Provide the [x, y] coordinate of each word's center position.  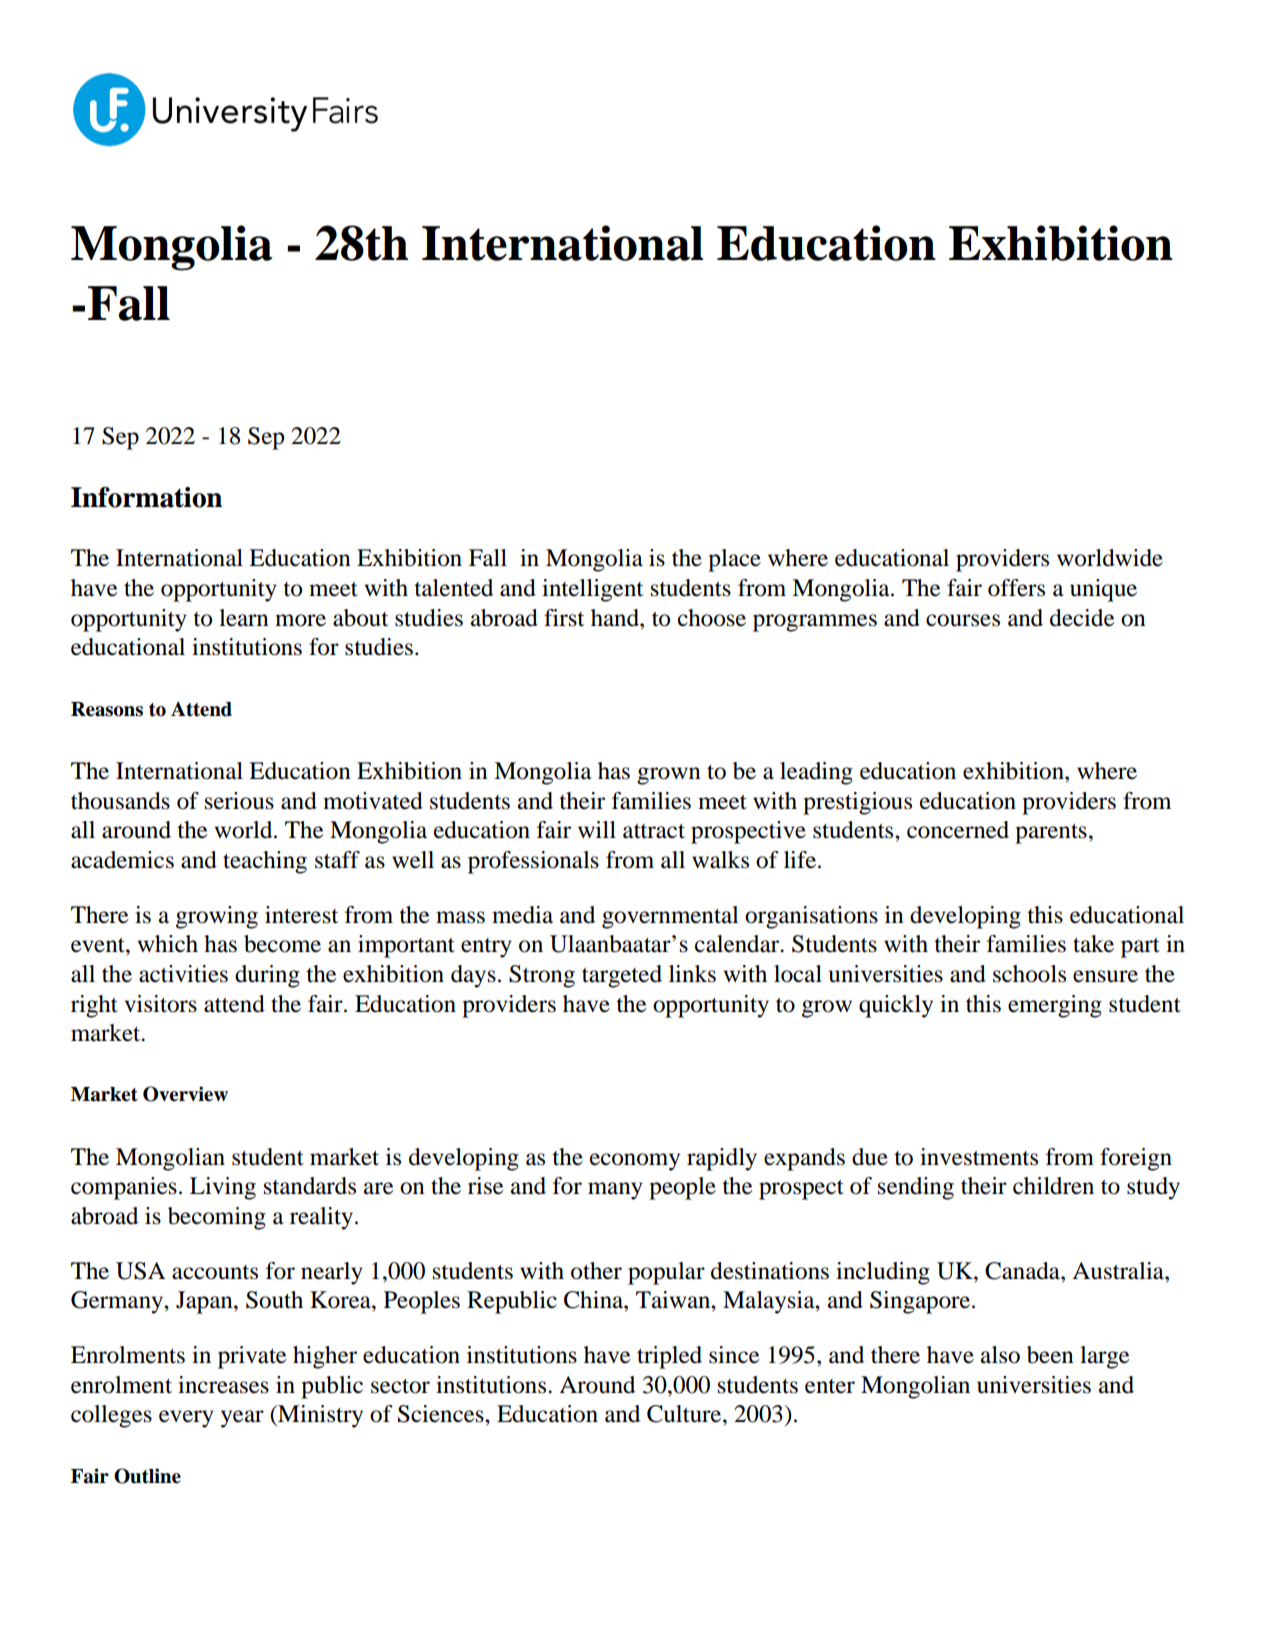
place [734, 560]
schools [1029, 974]
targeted [622, 976]
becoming [217, 1218]
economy [635, 1162]
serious [239, 801]
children [1053, 1186]
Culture [685, 1414]
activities [183, 974]
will [597, 829]
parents [1051, 834]
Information [146, 497]
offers [1016, 588]
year [242, 1419]
